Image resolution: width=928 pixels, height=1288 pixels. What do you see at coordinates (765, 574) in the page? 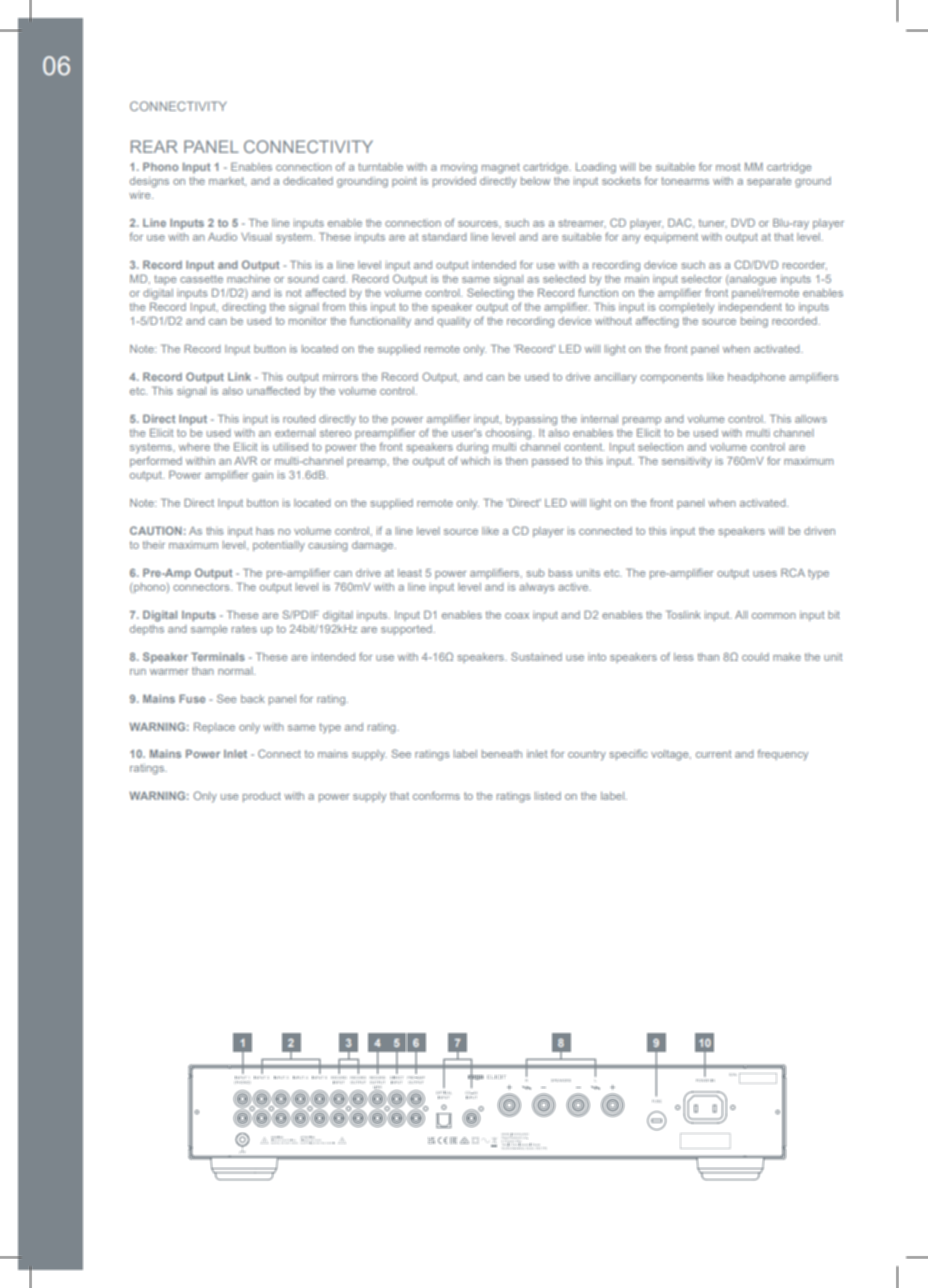
I see `uses` at bounding box center [765, 574].
